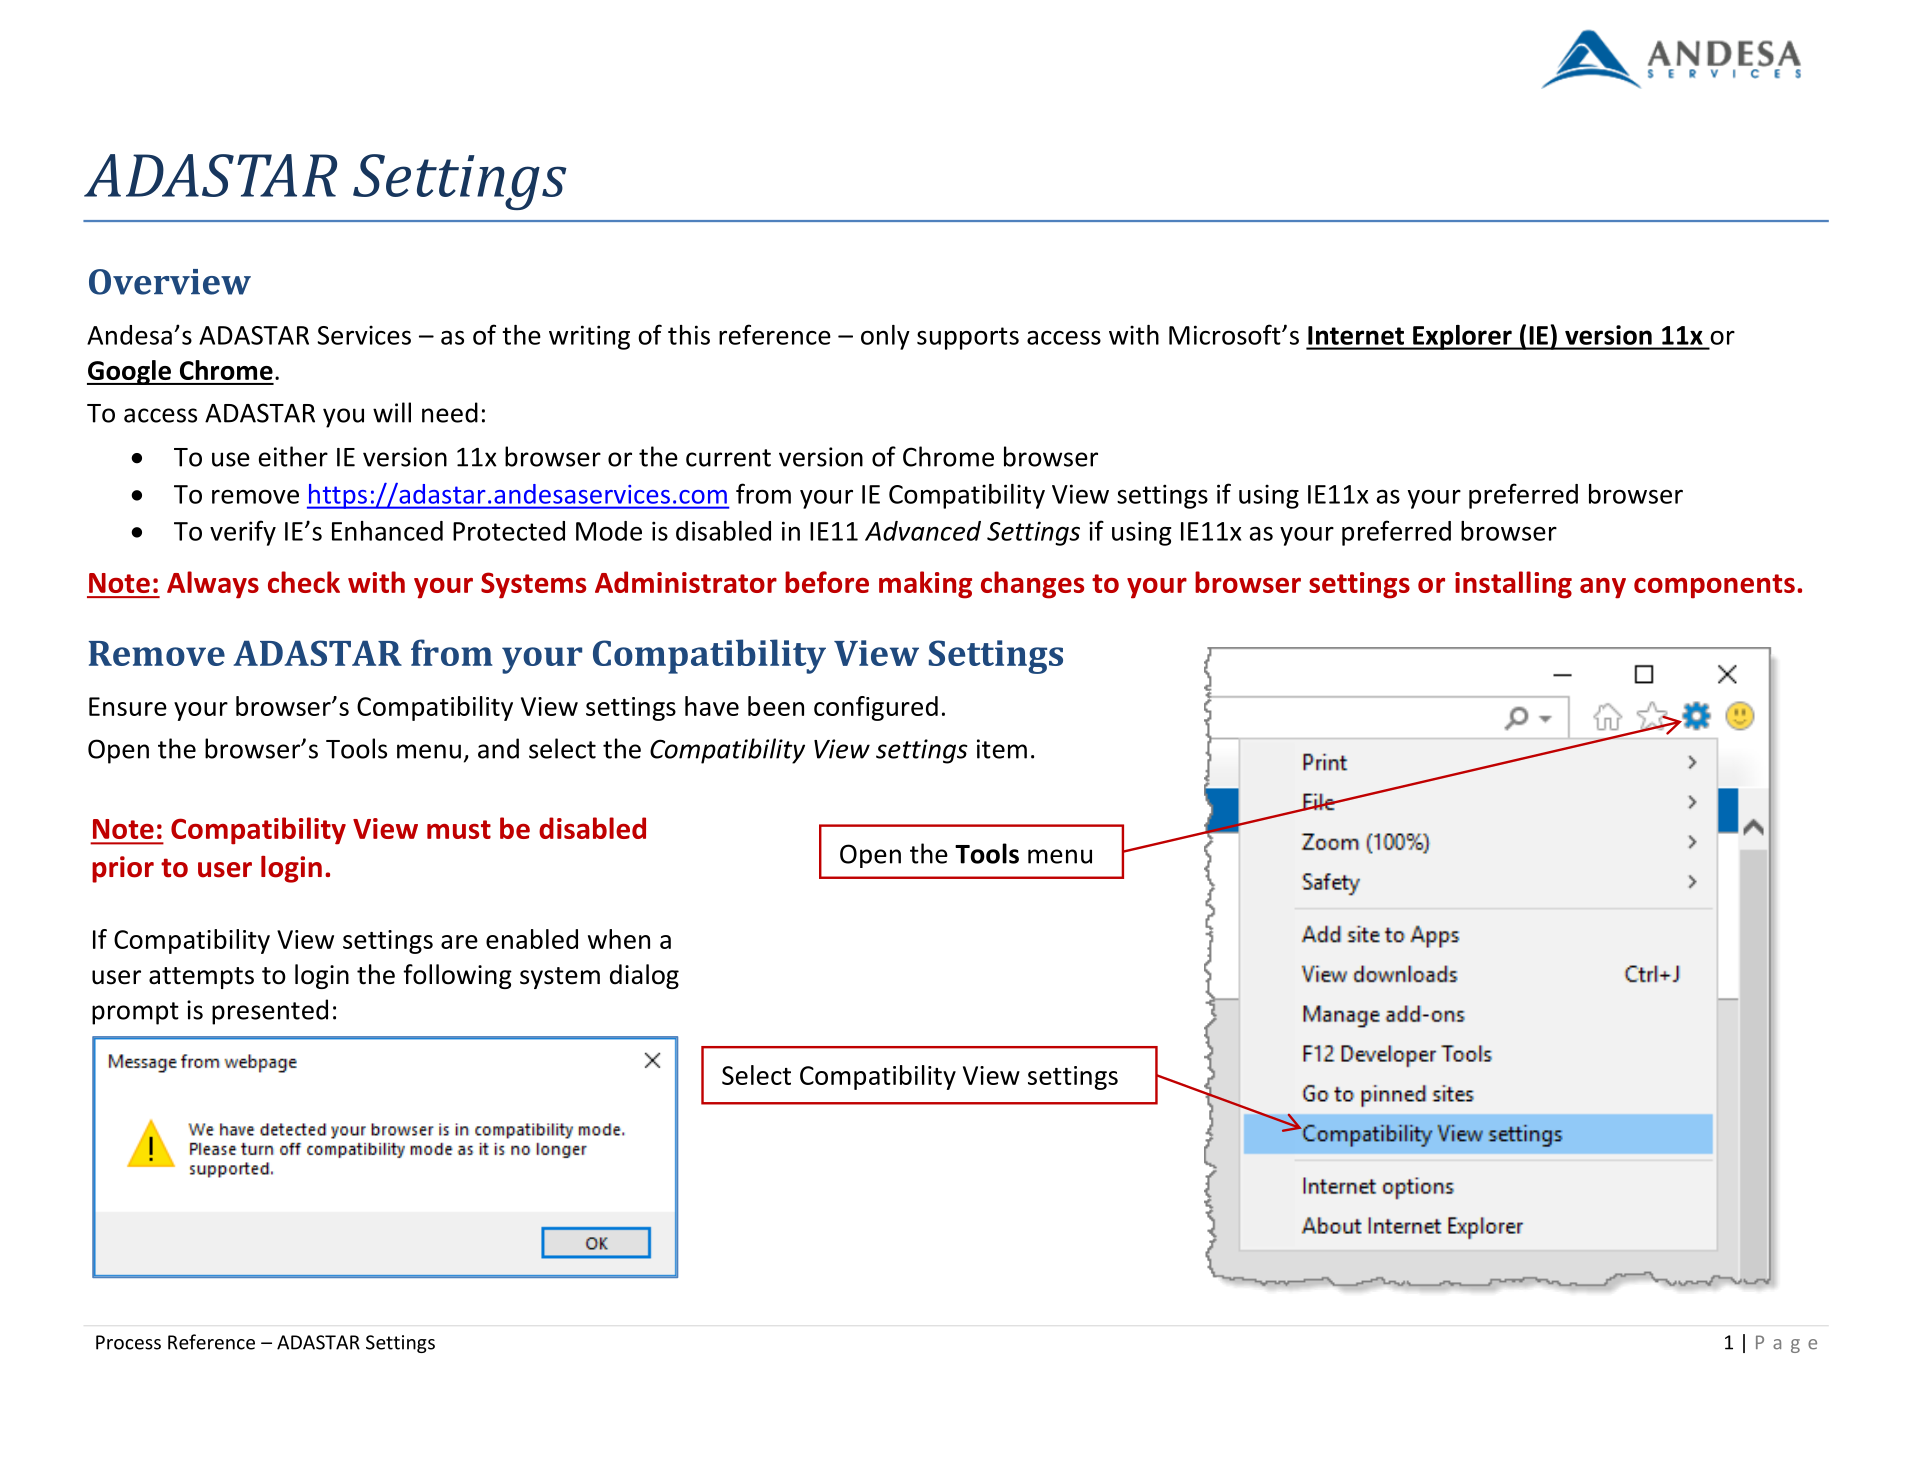 The width and height of the screenshot is (1912, 1477). I want to click on dialog, so click(644, 976).
